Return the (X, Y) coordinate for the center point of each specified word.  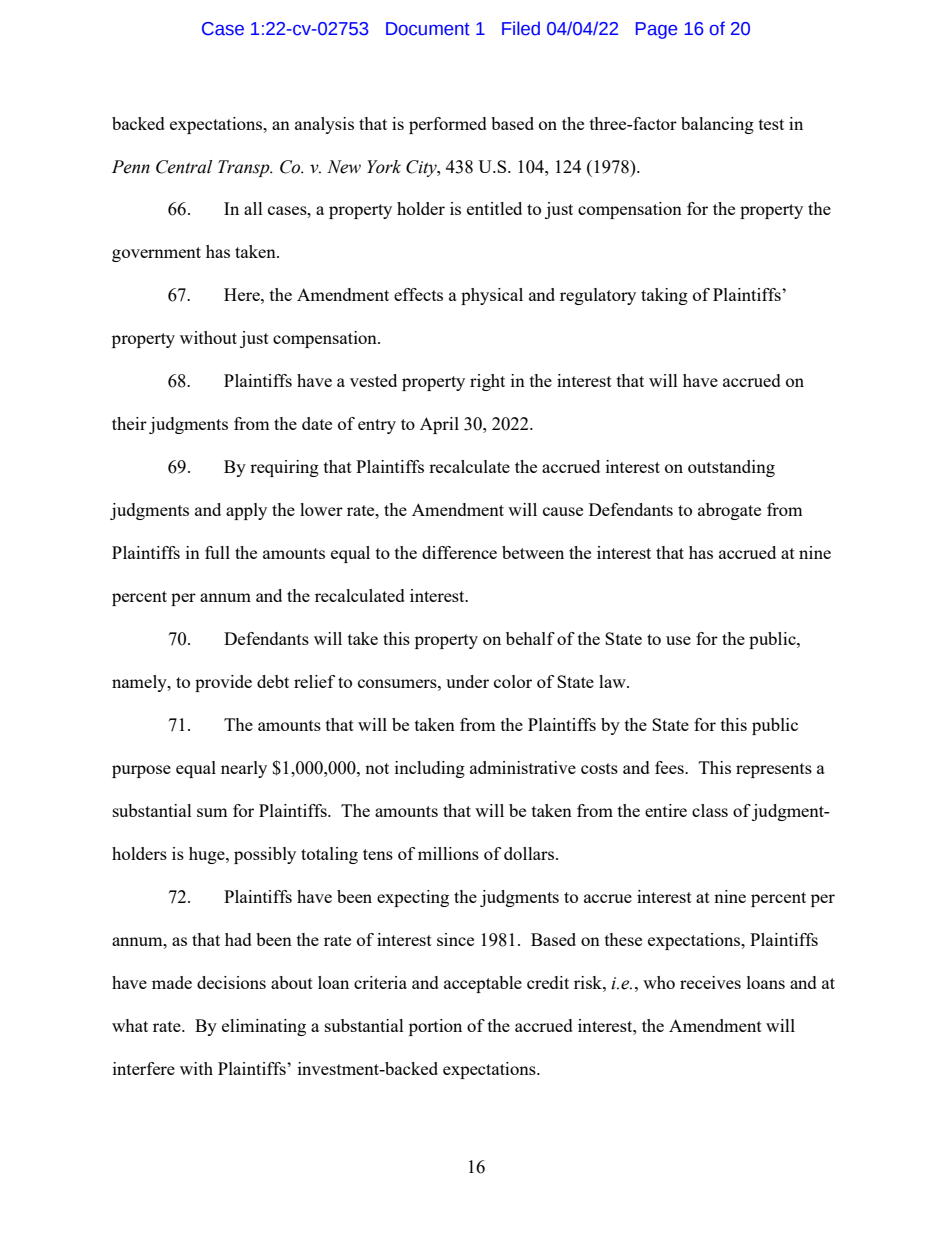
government (156, 254)
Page (656, 30)
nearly (244, 769)
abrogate (729, 511)
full (217, 552)
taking (664, 296)
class (710, 810)
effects (418, 294)
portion (435, 1027)
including (430, 769)
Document (428, 29)
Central (184, 167)
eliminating (264, 1027)
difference (459, 552)
